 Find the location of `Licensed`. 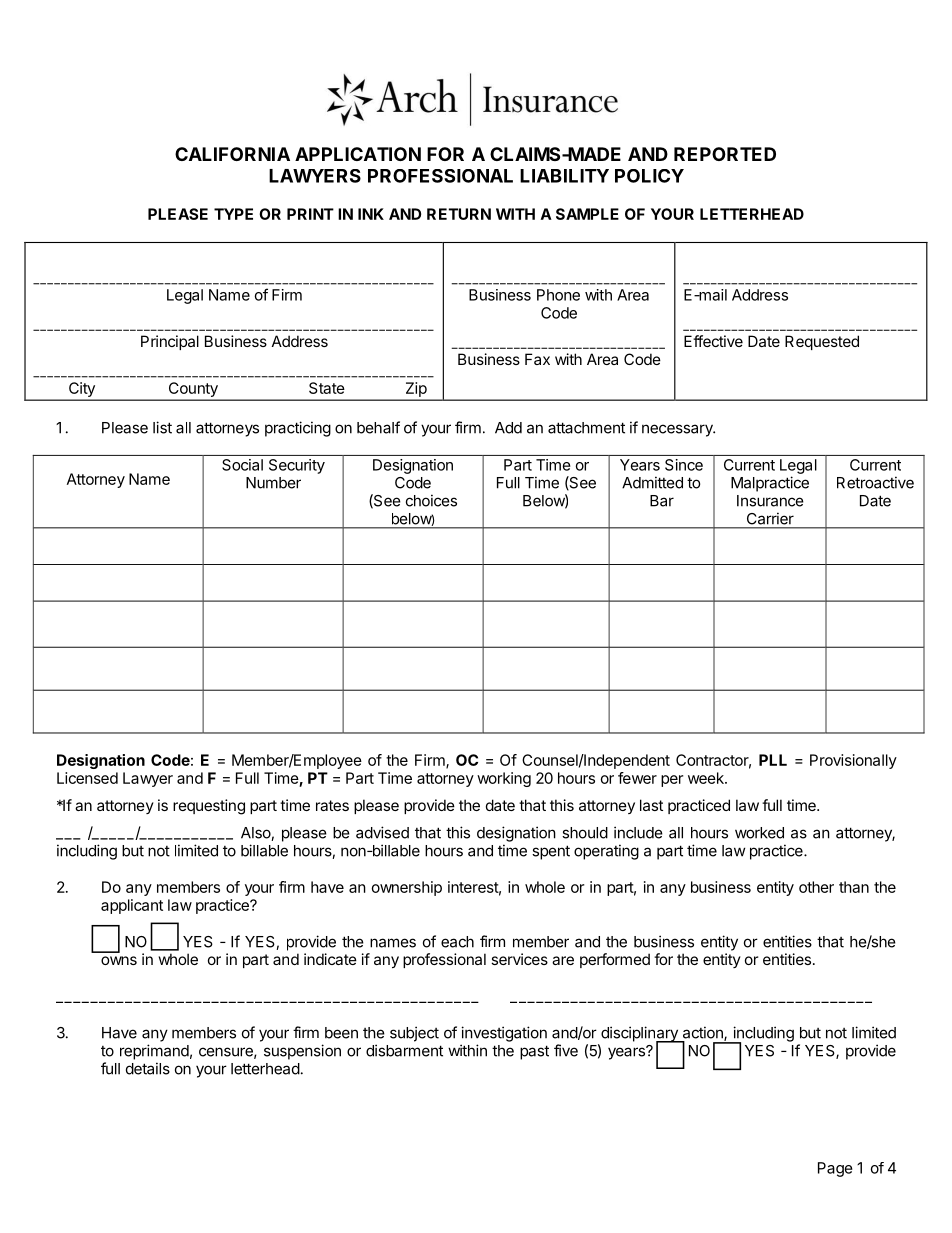

Licensed is located at coordinates (87, 778).
